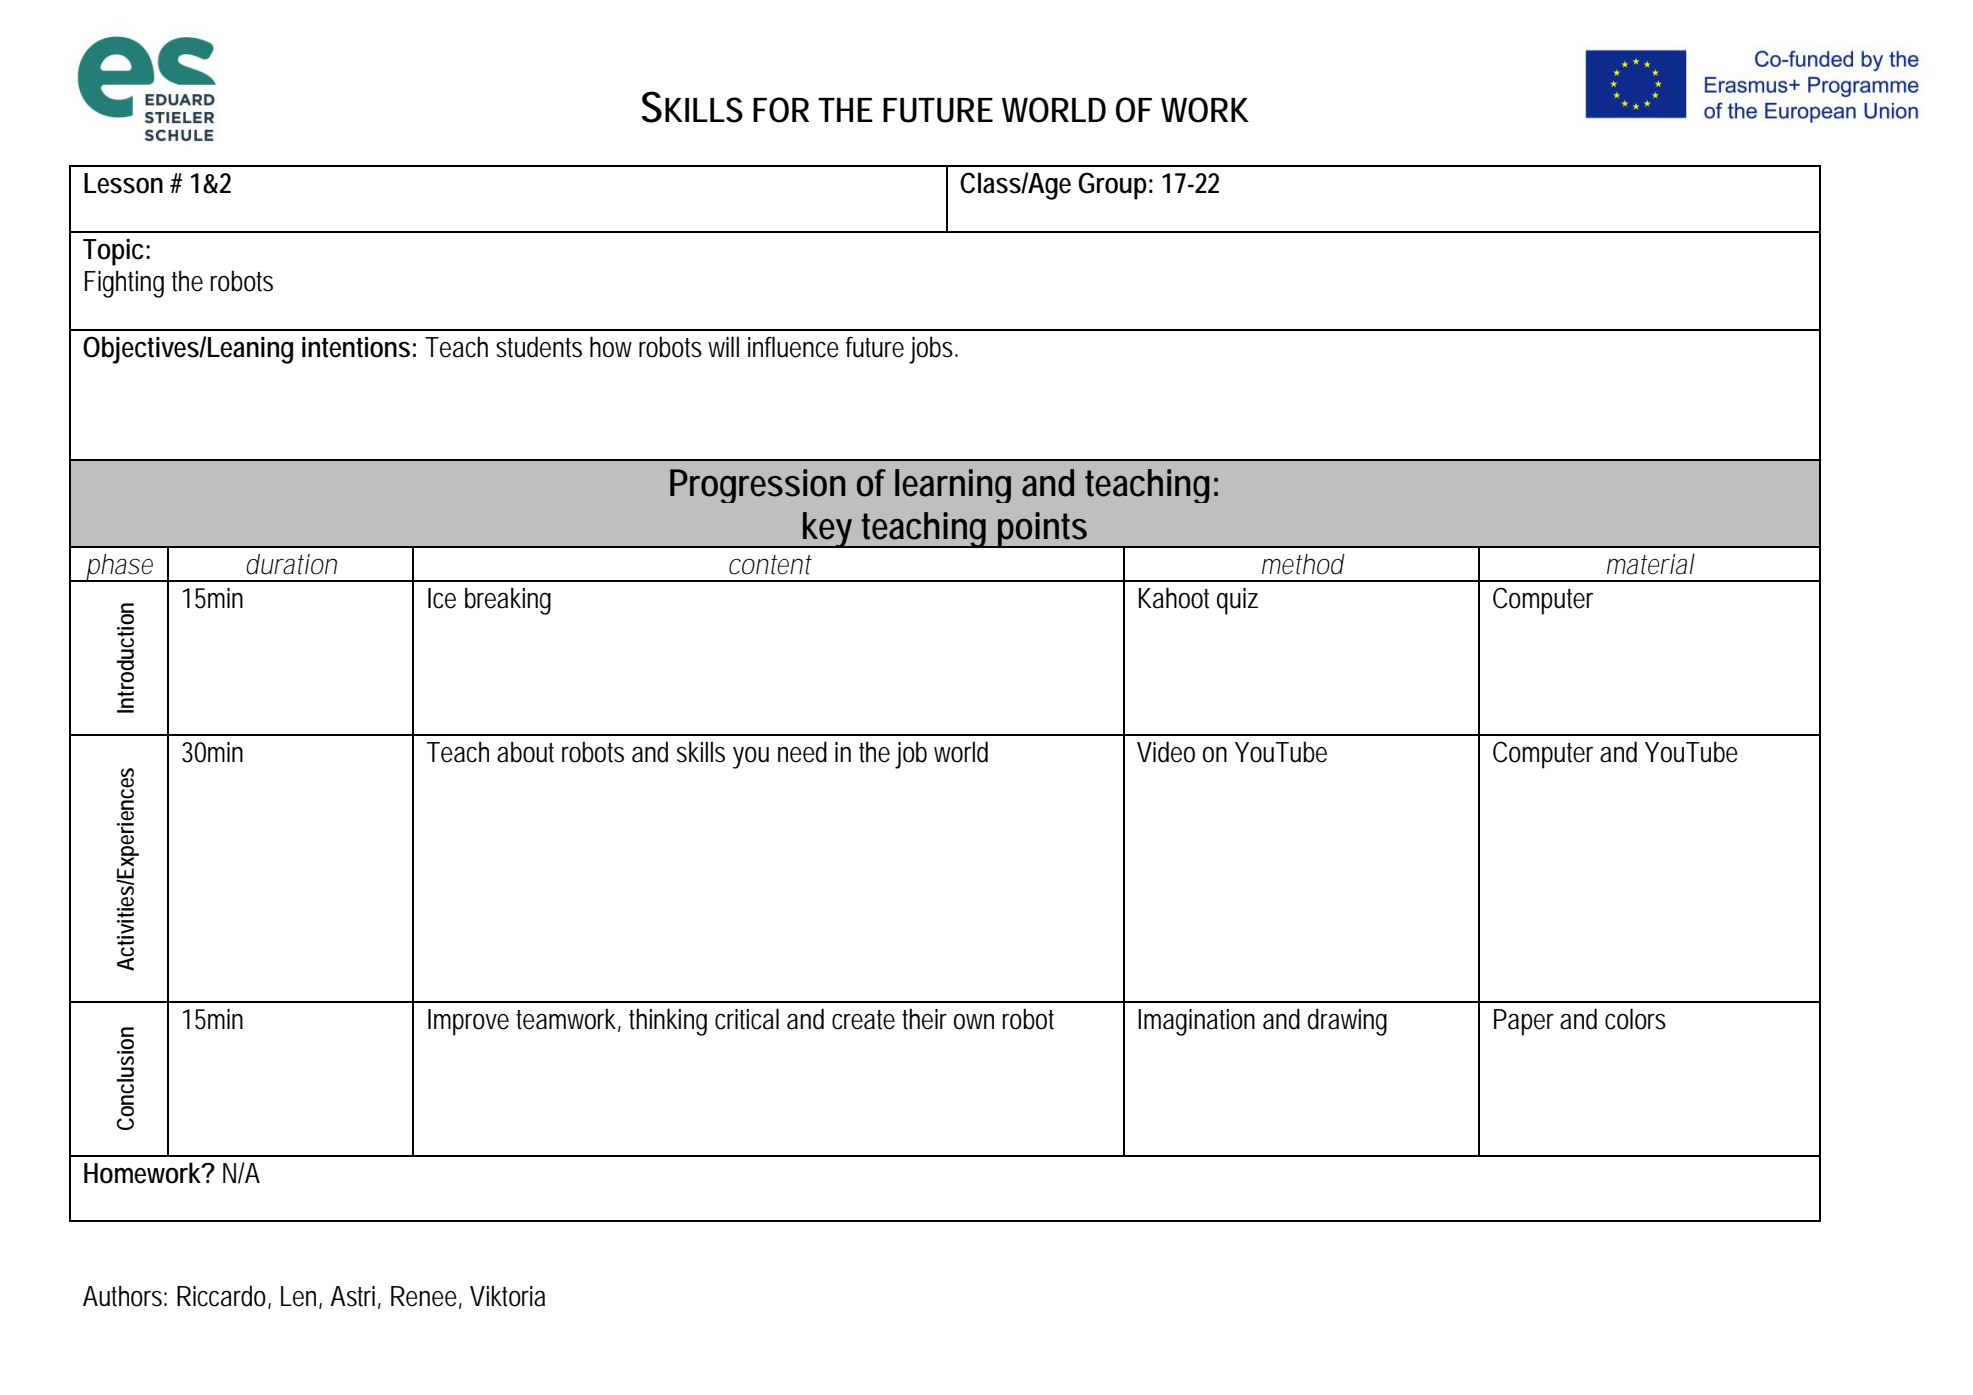 The width and height of the screenshot is (1973, 1395). What do you see at coordinates (863, 1020) in the screenshot?
I see `create` at bounding box center [863, 1020].
